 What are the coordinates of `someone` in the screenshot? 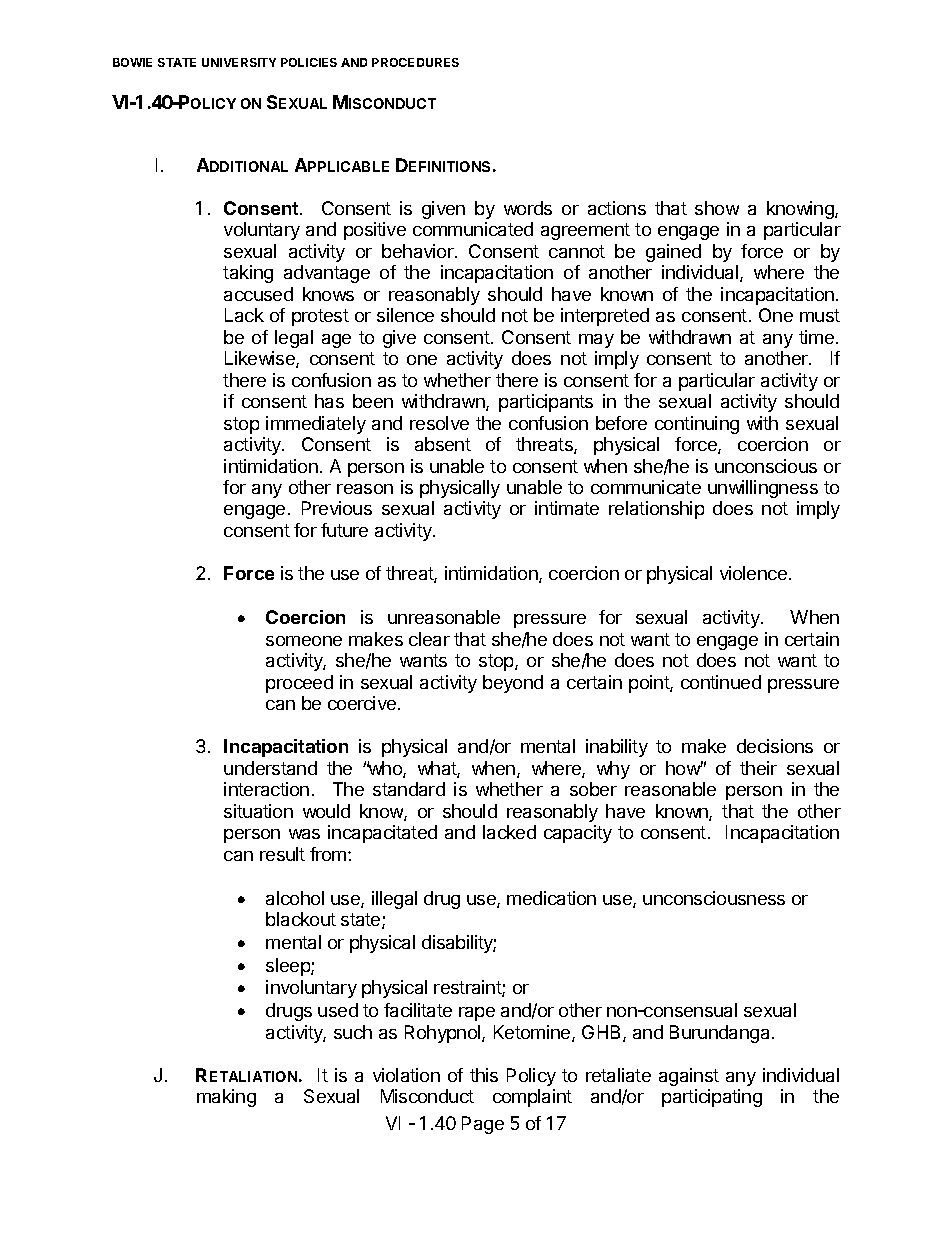 It's located at (304, 641).
